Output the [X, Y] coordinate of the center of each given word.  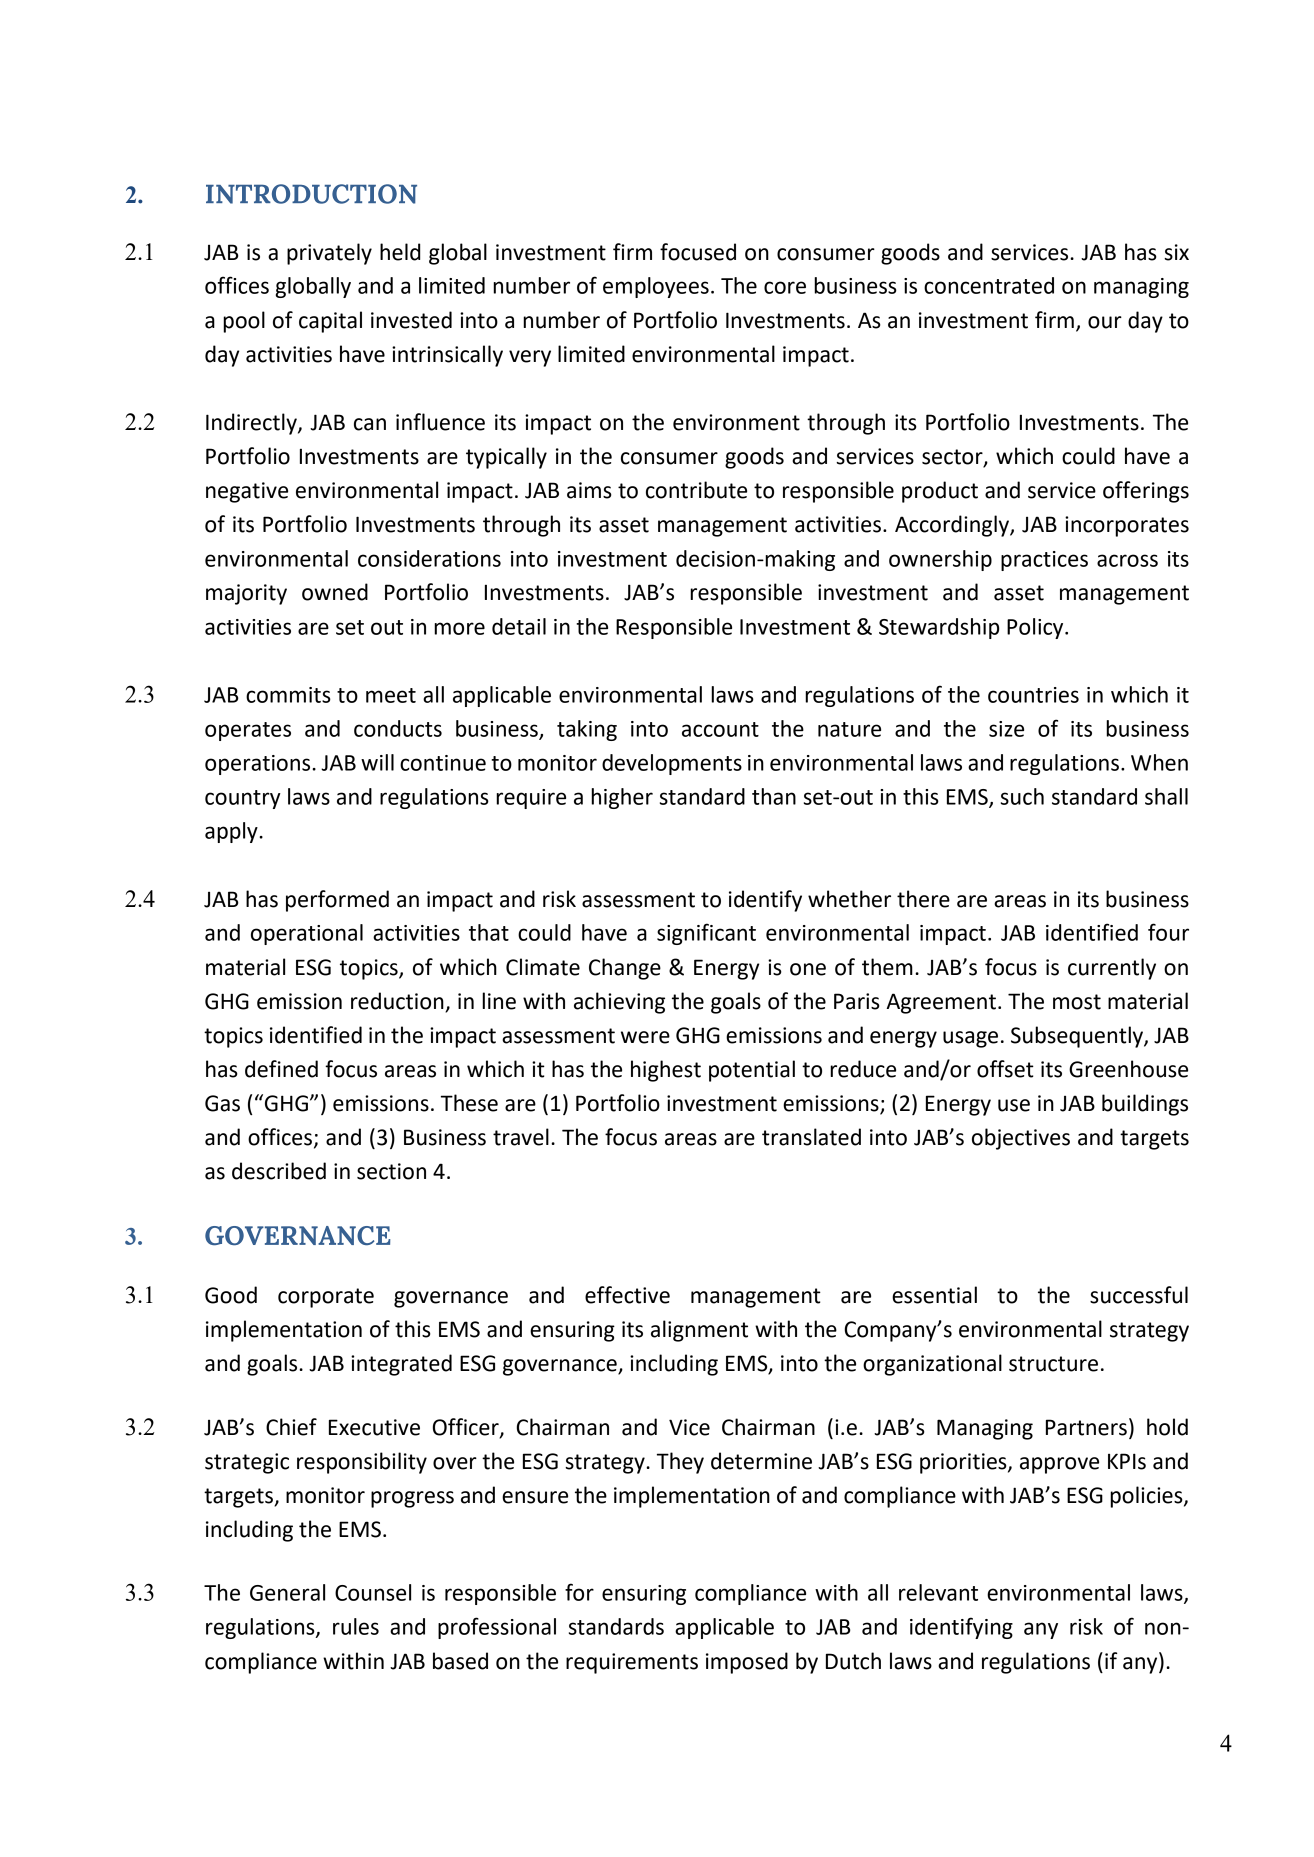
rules [356, 1626]
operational [307, 934]
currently [1112, 969]
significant [706, 934]
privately [329, 254]
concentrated [989, 285]
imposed [747, 1663]
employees [656, 287]
